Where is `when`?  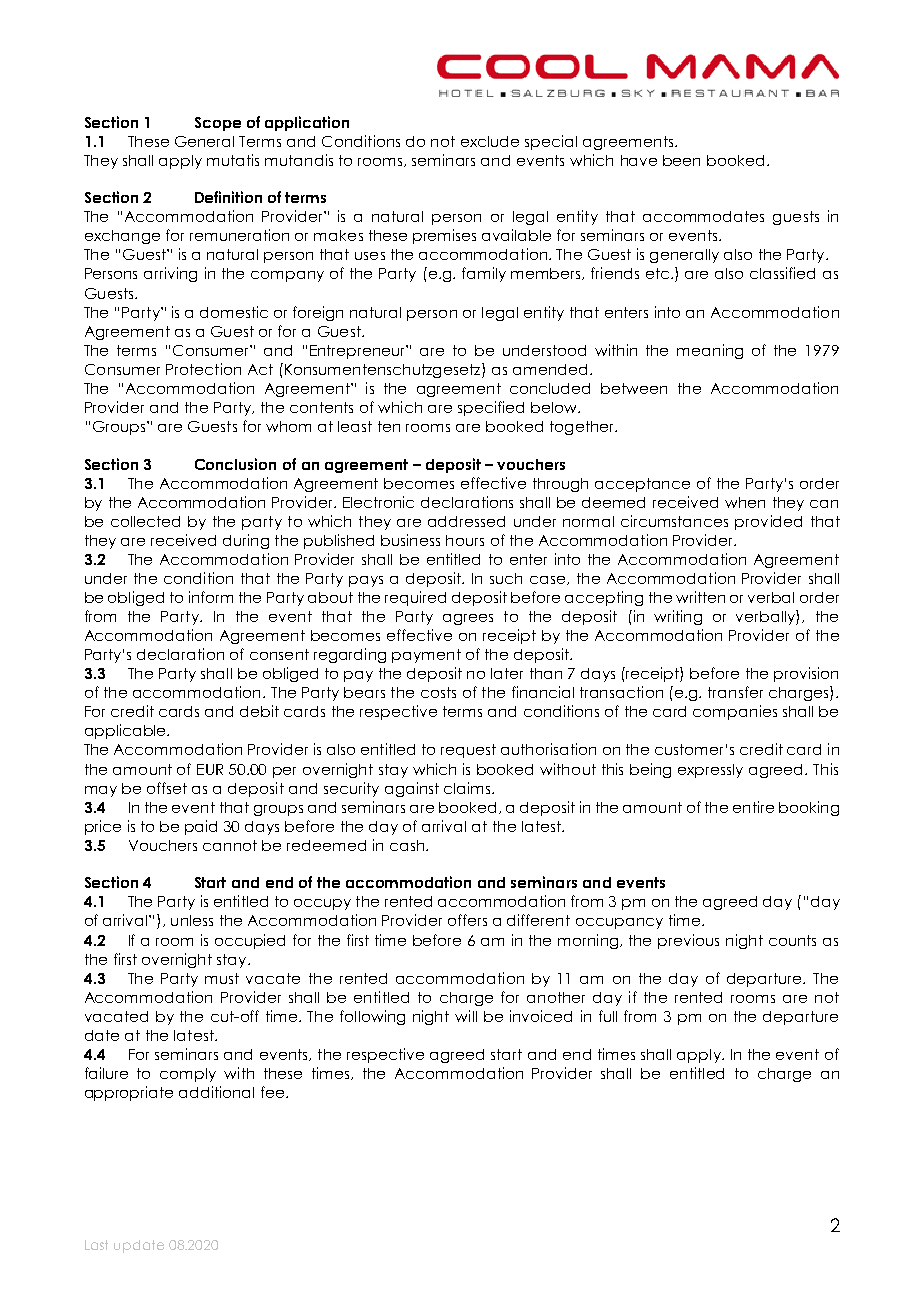 when is located at coordinates (745, 502).
